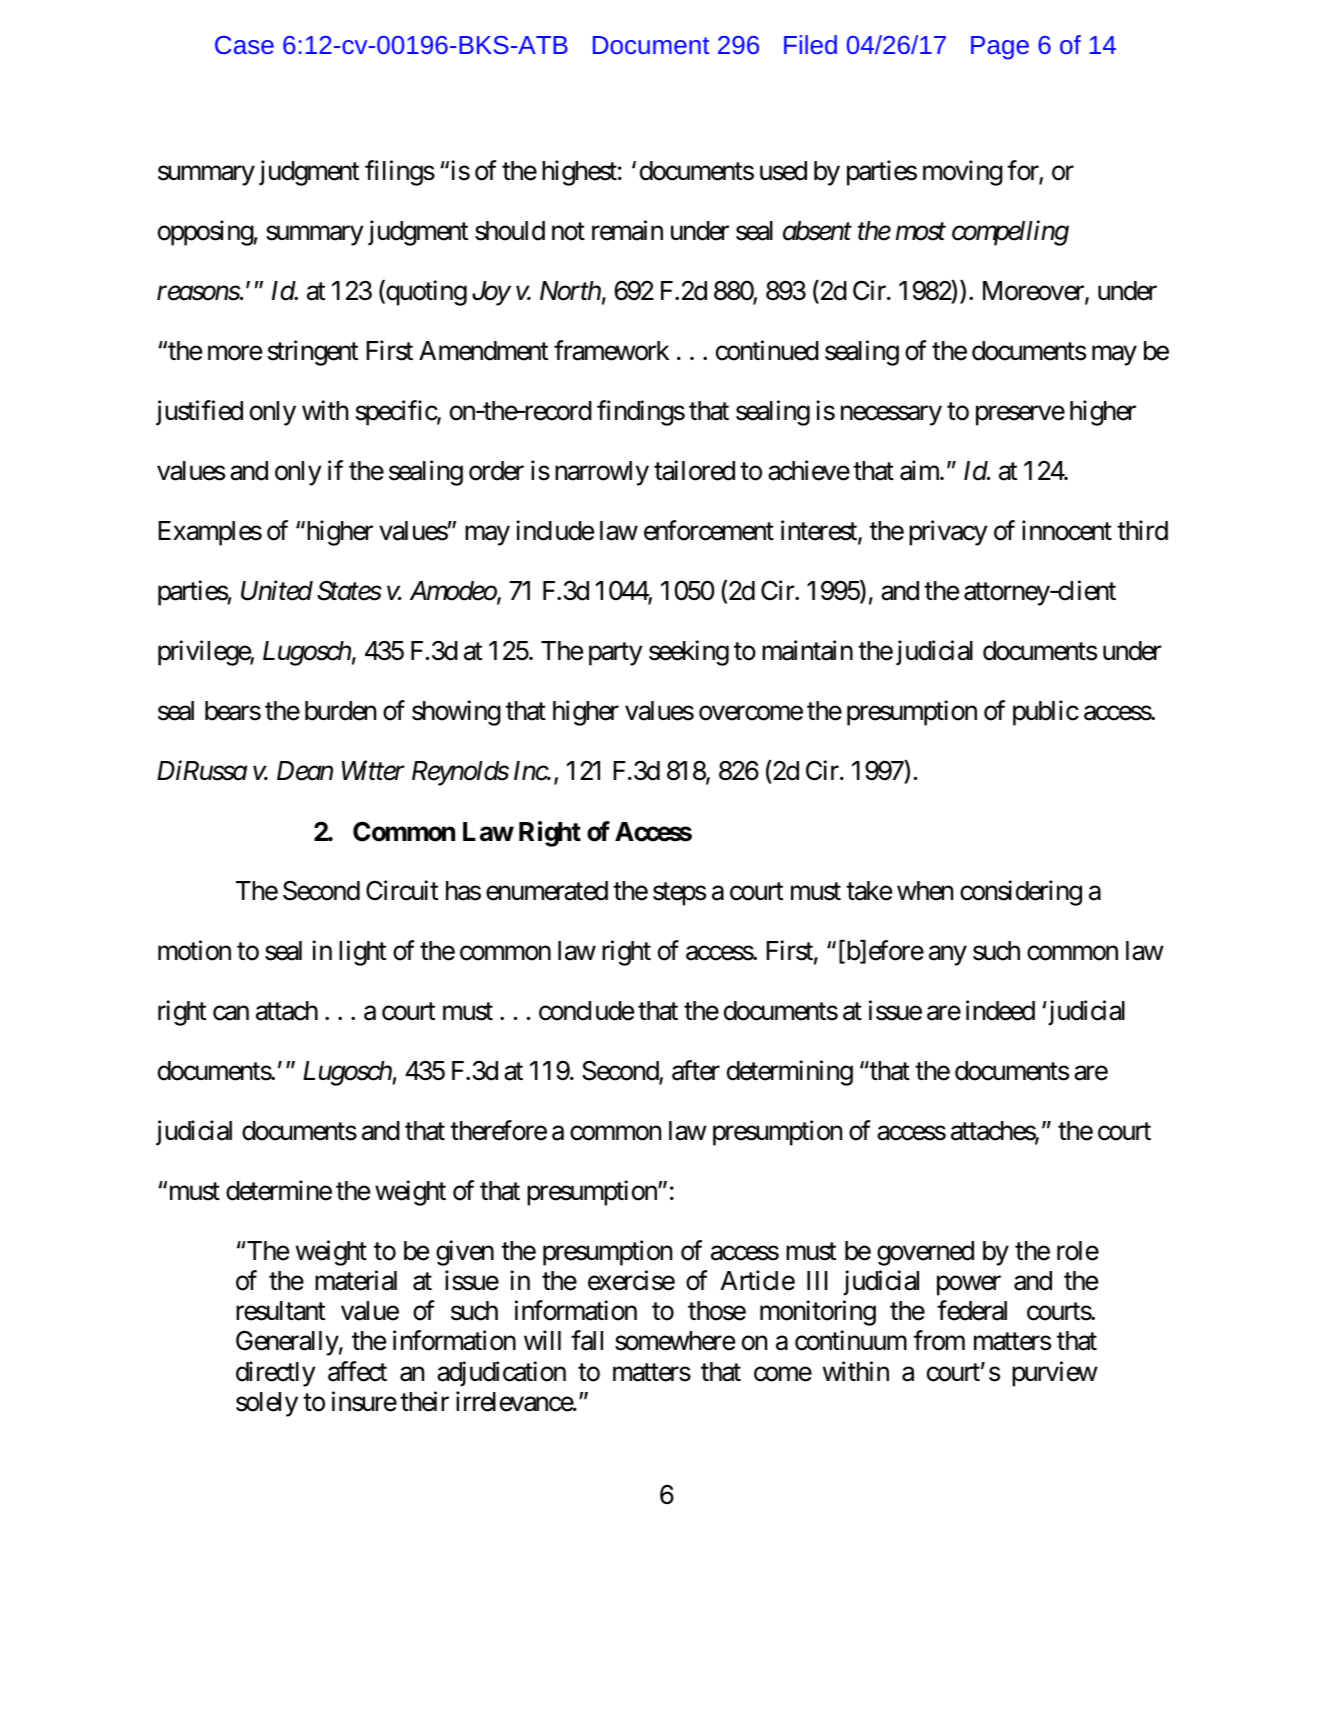  Describe the element at coordinates (244, 45) in the image. I see `Case` at that location.
